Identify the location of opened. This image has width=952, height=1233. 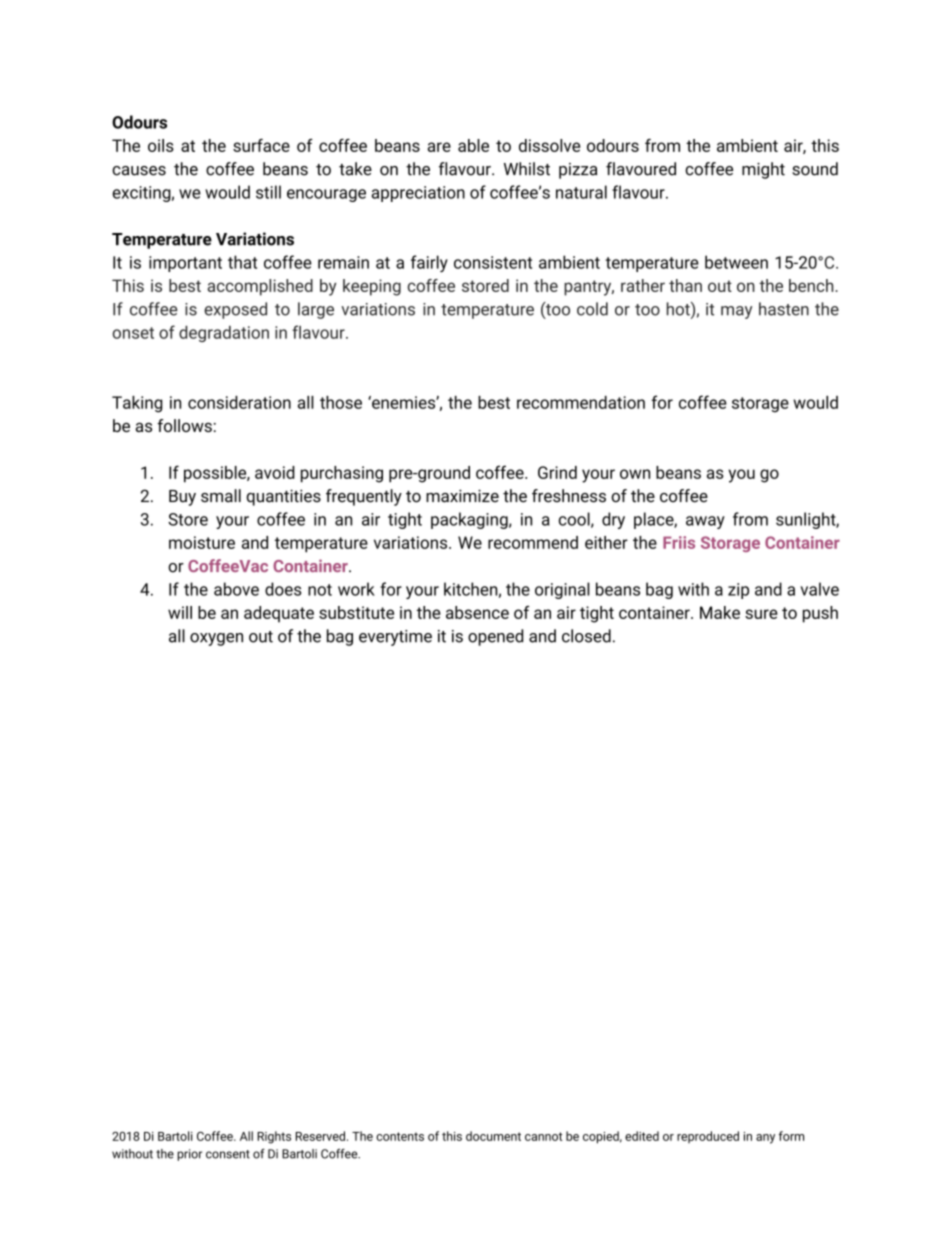
(495, 637).
